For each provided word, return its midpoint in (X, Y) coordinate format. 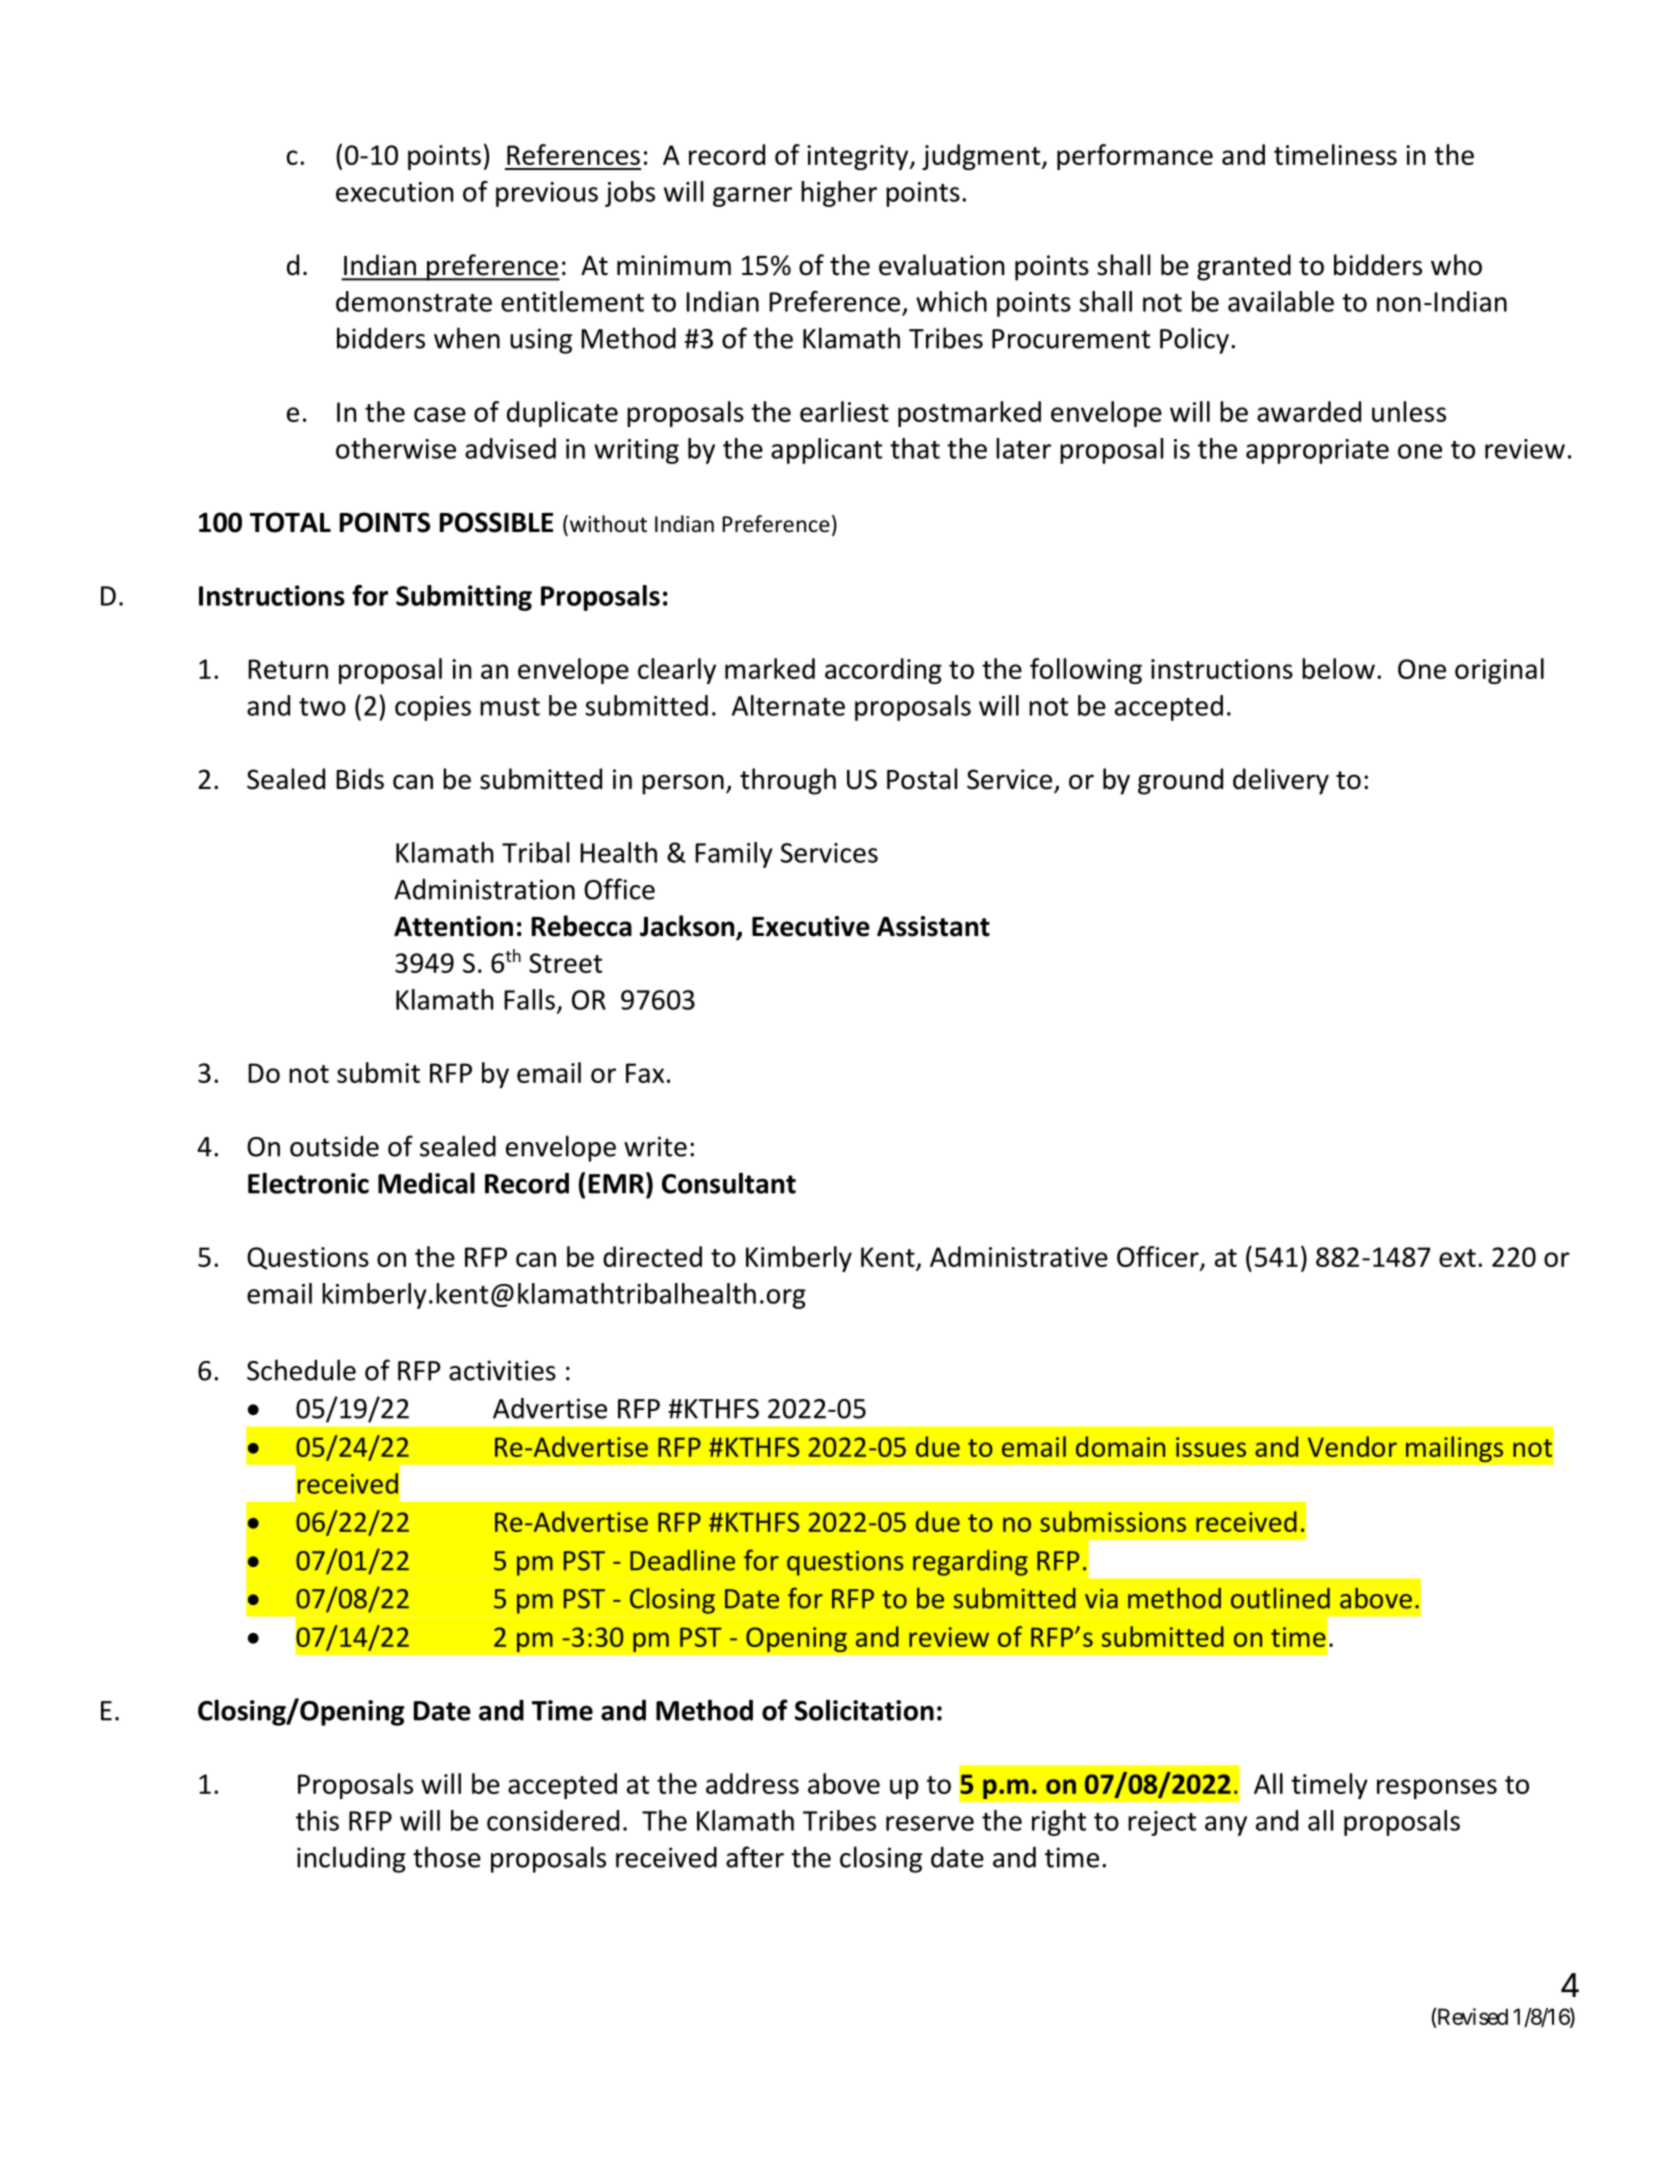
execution (394, 192)
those (447, 1857)
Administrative (1019, 1256)
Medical (426, 1183)
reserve (930, 1823)
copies (433, 708)
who (1456, 265)
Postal (922, 779)
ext (1457, 1258)
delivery (1281, 781)
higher (839, 194)
